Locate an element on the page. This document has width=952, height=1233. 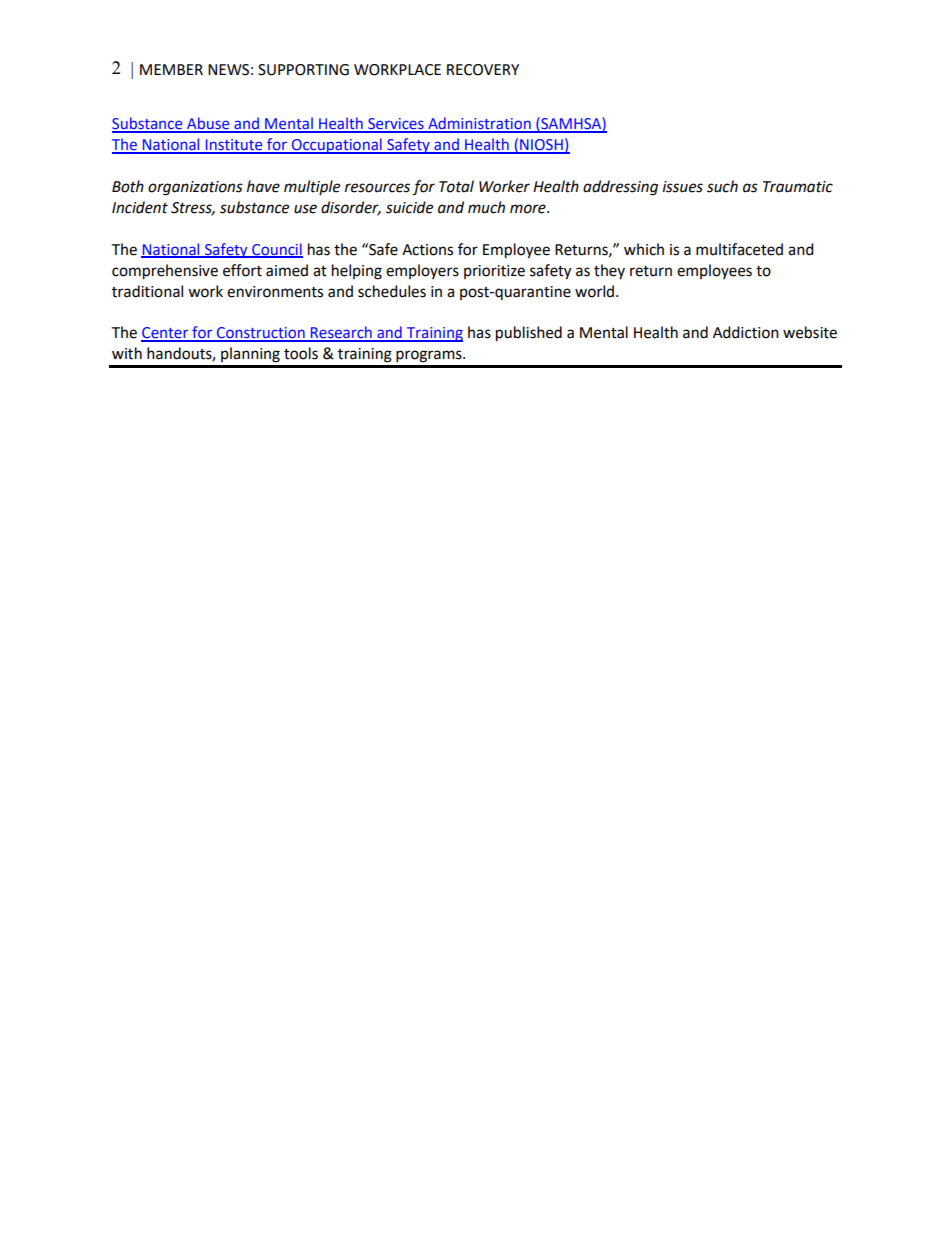
Incident is located at coordinates (140, 207).
